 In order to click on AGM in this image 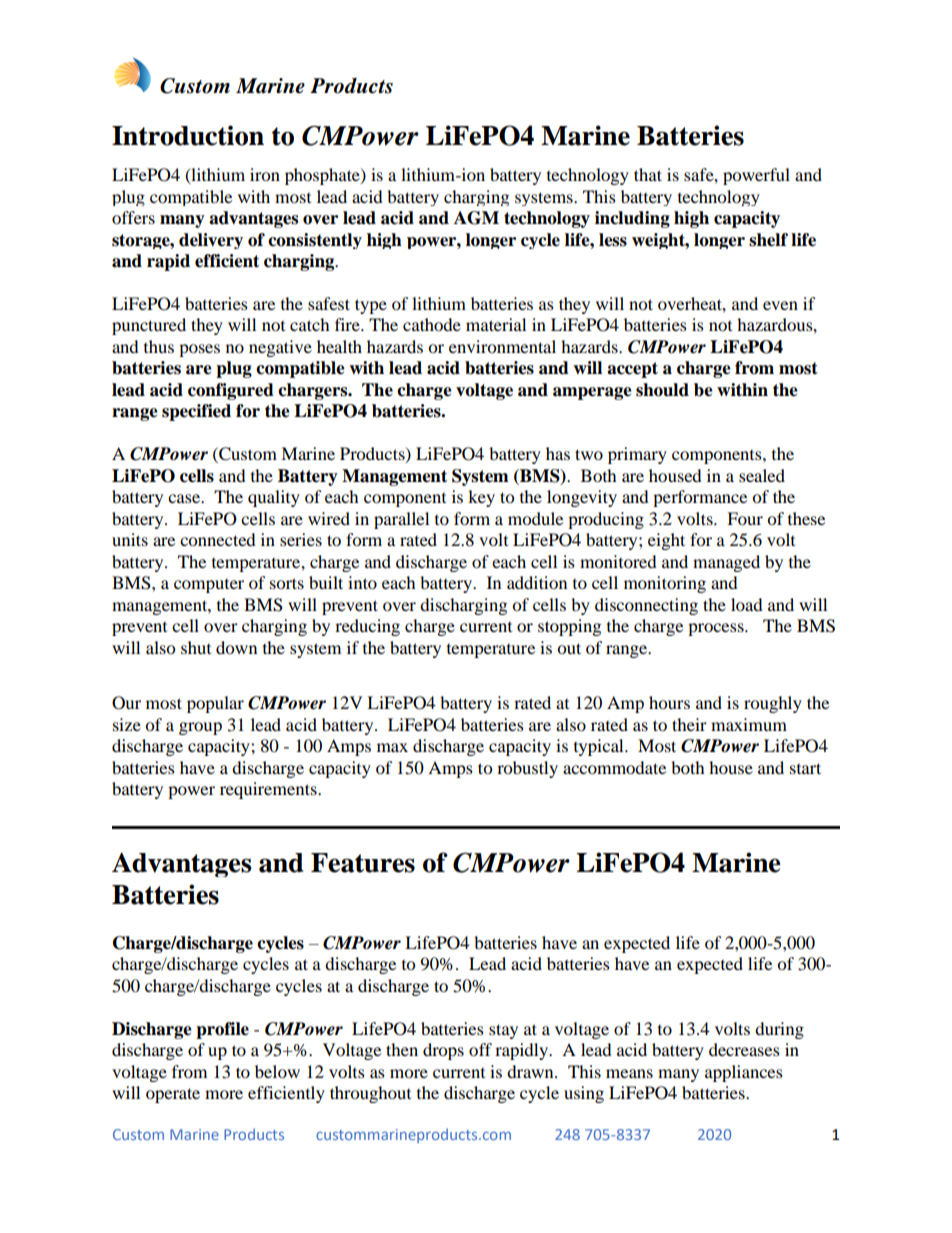, I will do `click(476, 218)`.
